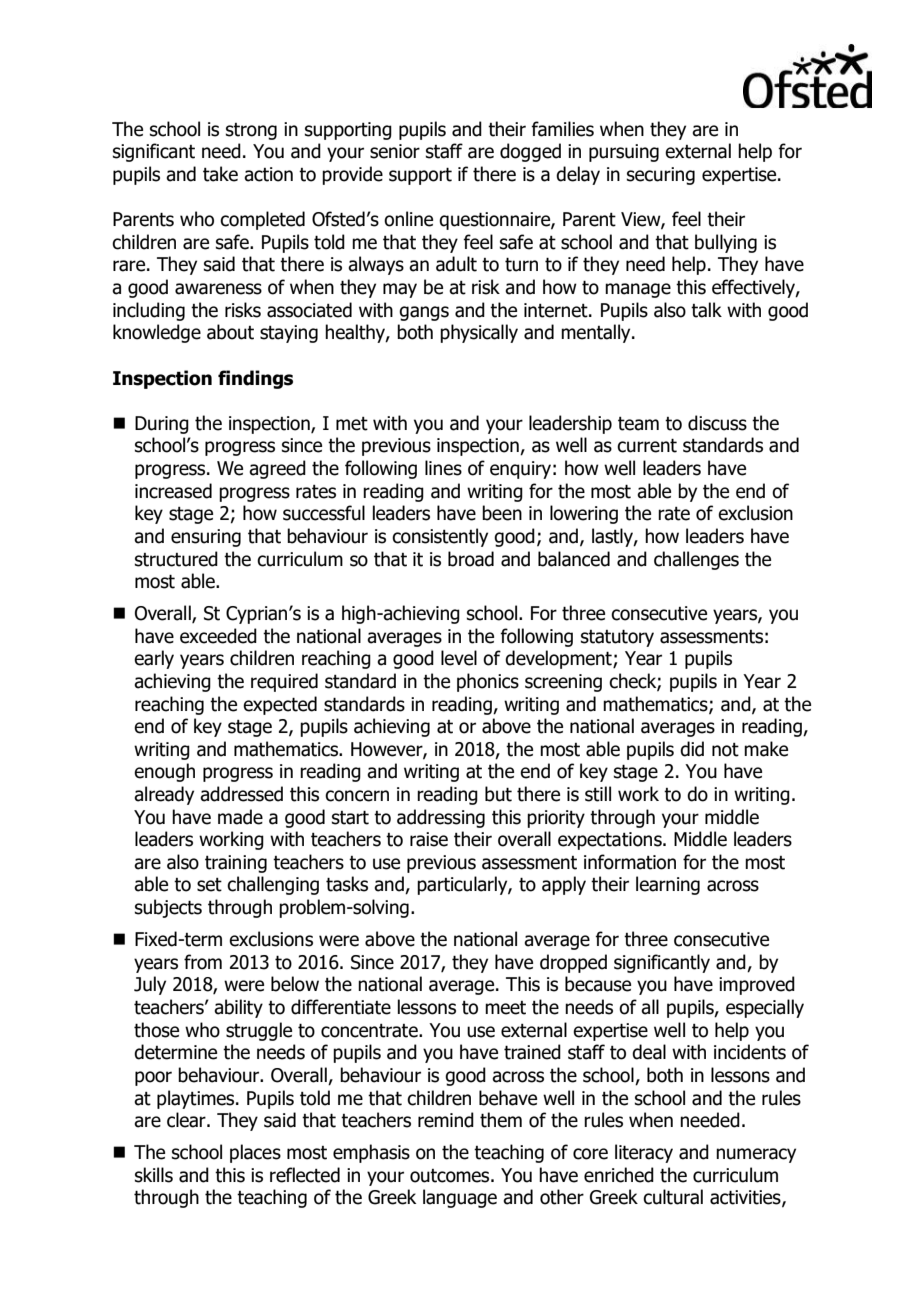 This document has width=924, height=1310. I want to click on take, so click(220, 174).
